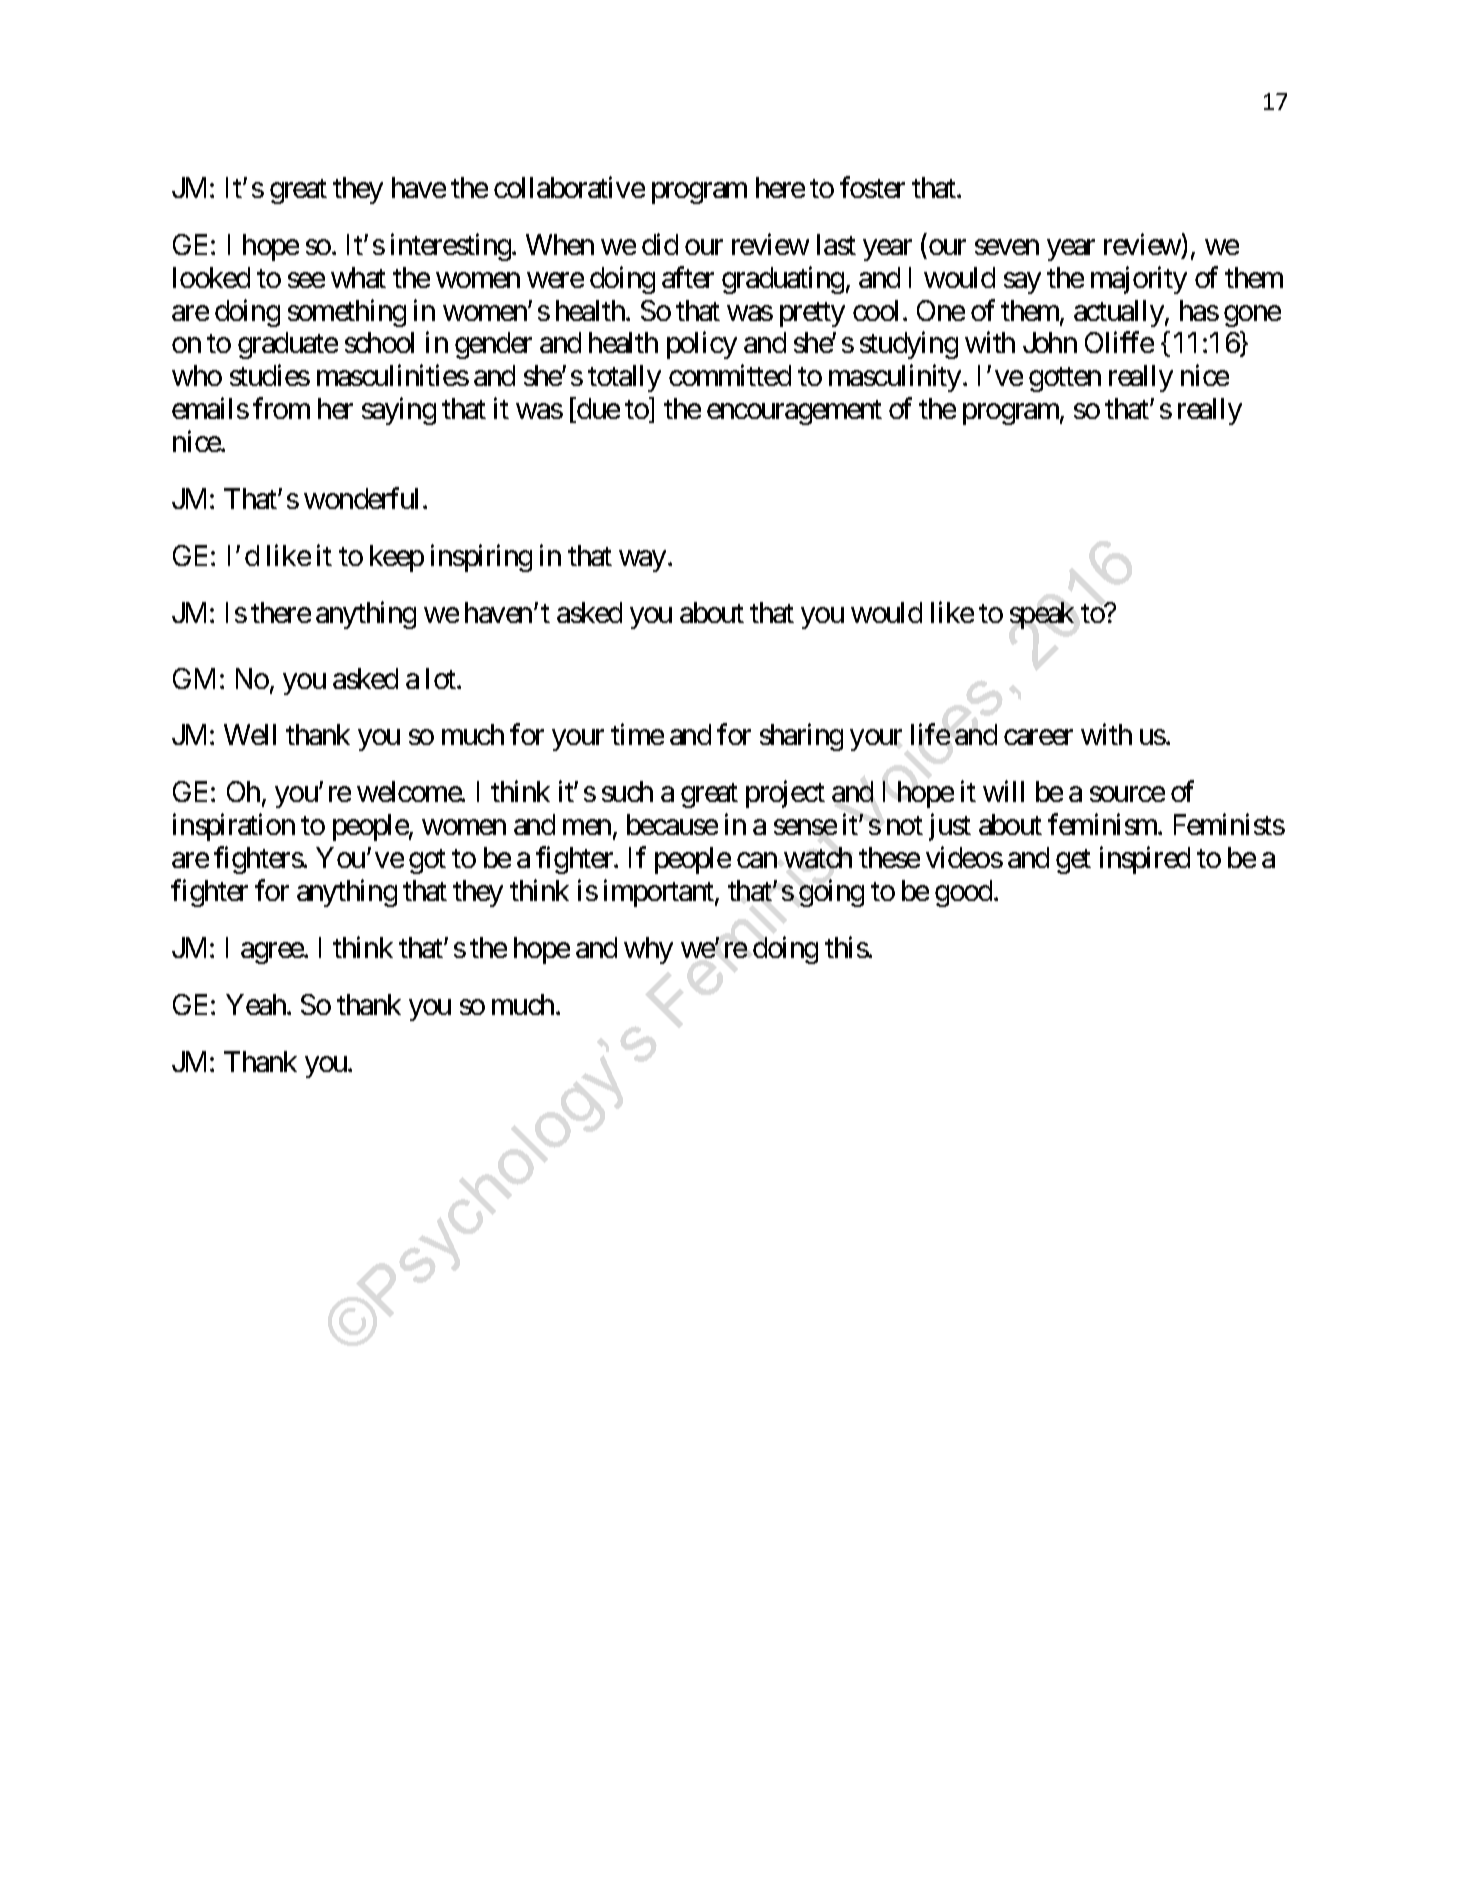 The height and width of the document is (1891, 1461). Describe the element at coordinates (358, 277) in the document. I see `what` at that location.
